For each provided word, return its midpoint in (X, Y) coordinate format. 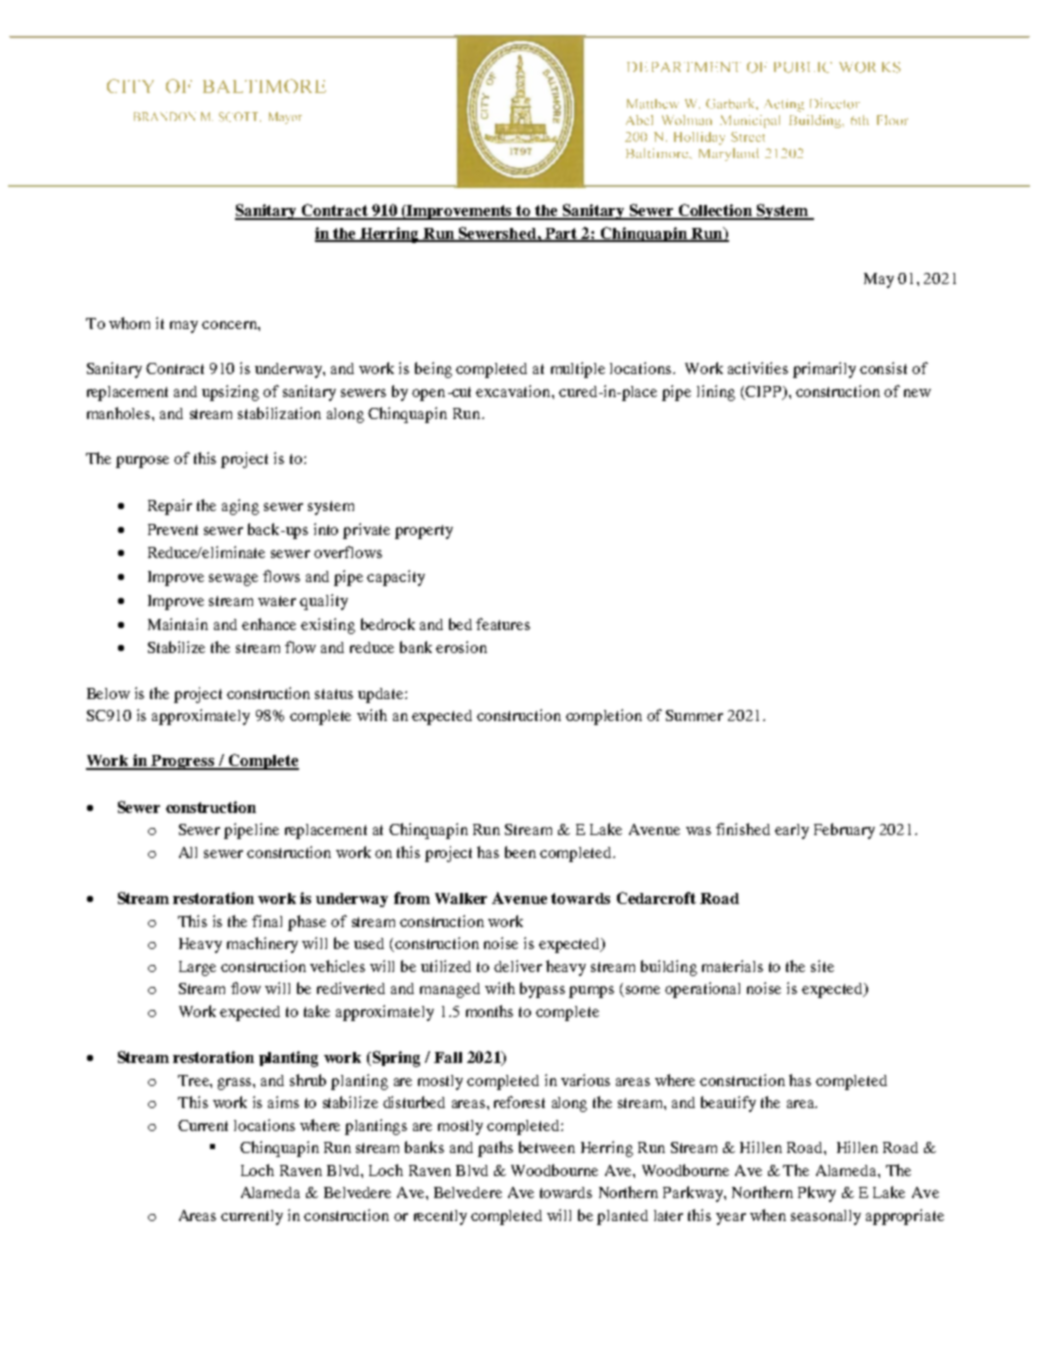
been (520, 852)
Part (561, 234)
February (844, 831)
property (424, 532)
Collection (716, 211)
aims (283, 1102)
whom (129, 323)
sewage (233, 580)
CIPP (764, 392)
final (267, 921)
